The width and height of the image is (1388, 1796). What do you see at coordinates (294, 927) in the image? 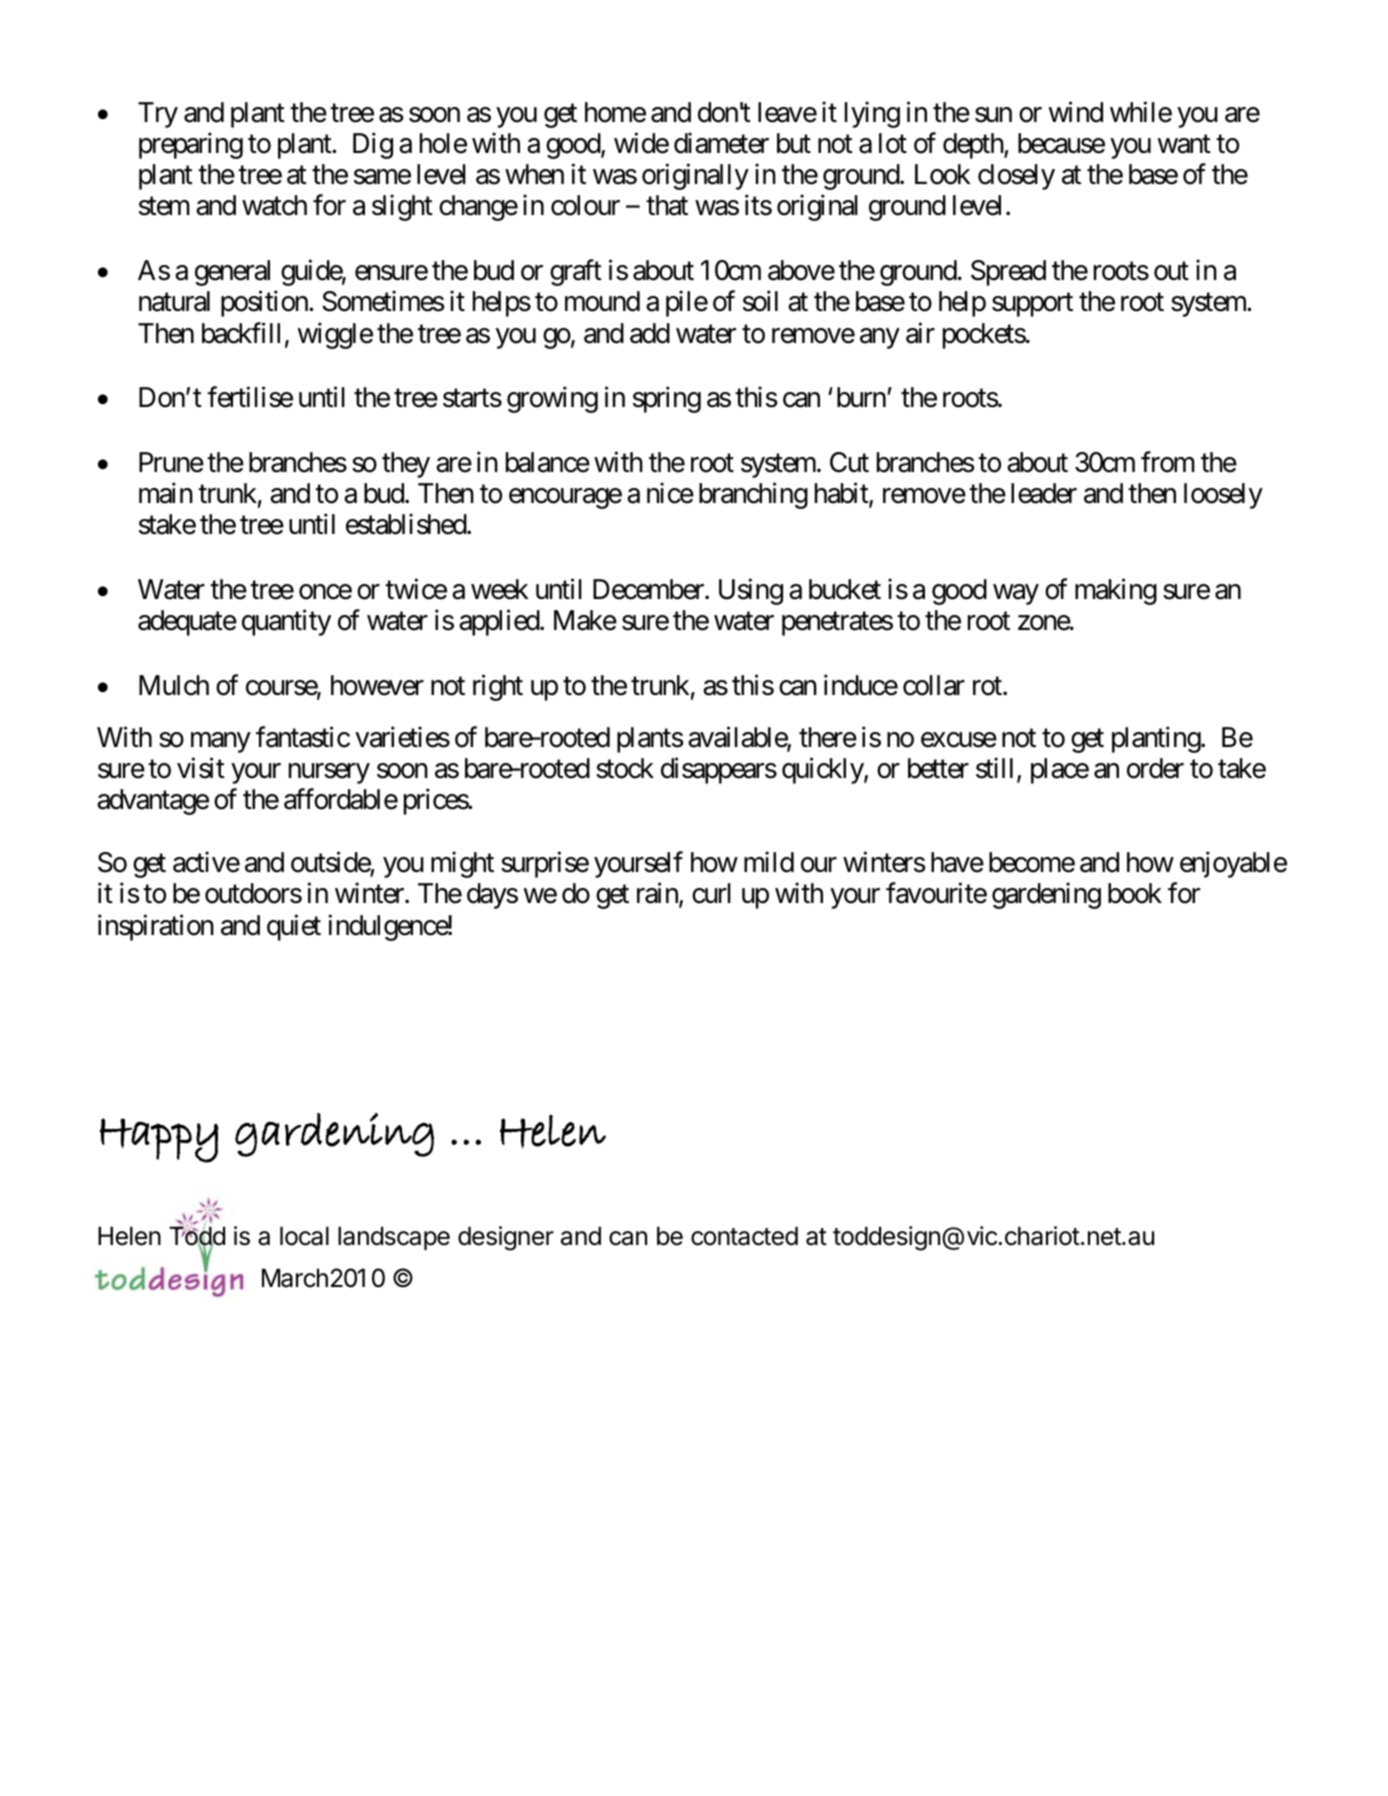
I see `quiet` at bounding box center [294, 927].
